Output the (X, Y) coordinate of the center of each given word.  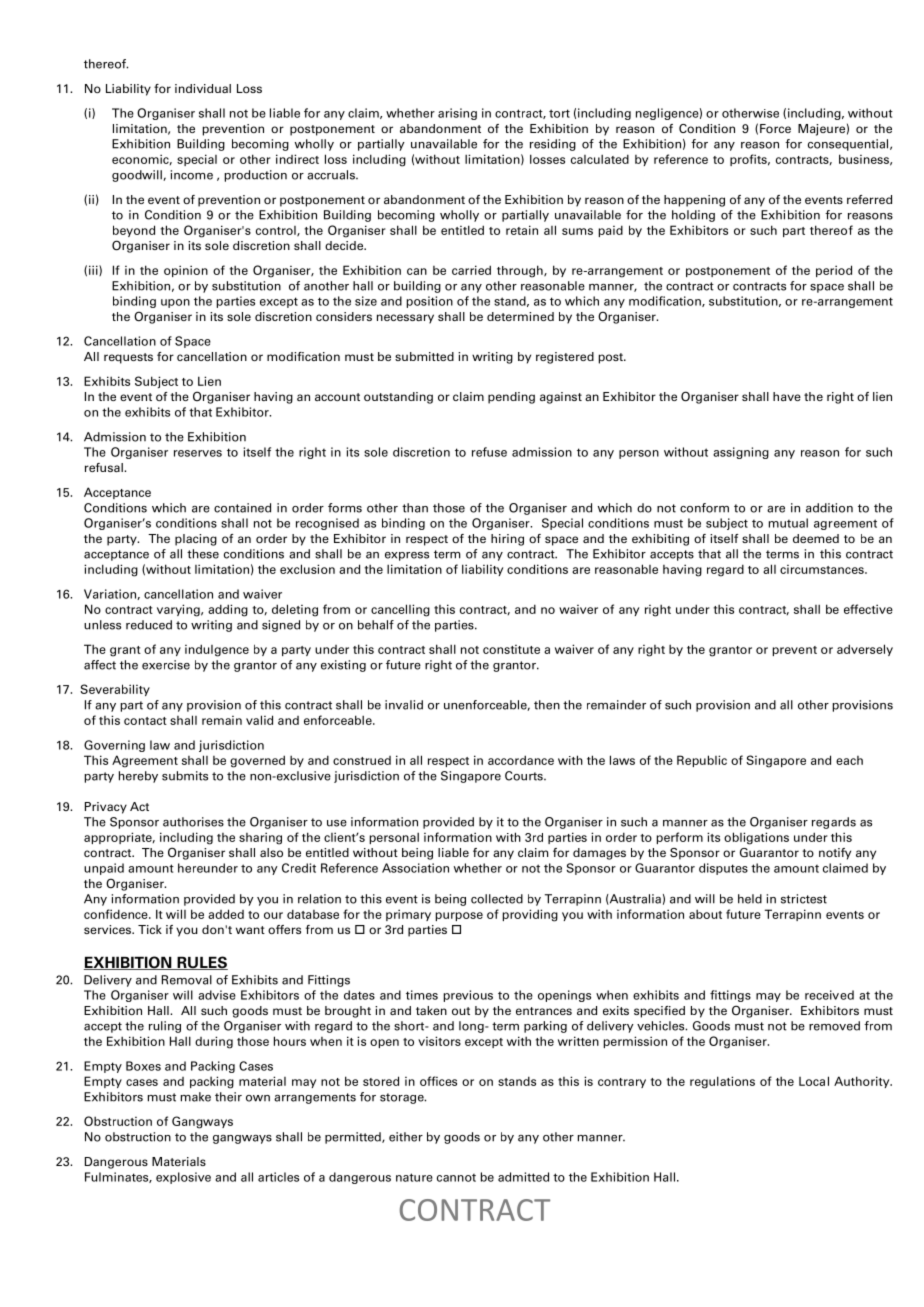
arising (457, 114)
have (787, 396)
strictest (804, 899)
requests (128, 358)
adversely (865, 650)
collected (497, 899)
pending (511, 398)
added (226, 914)
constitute (511, 649)
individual (203, 88)
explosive (183, 1178)
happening (694, 201)
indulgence (217, 650)
